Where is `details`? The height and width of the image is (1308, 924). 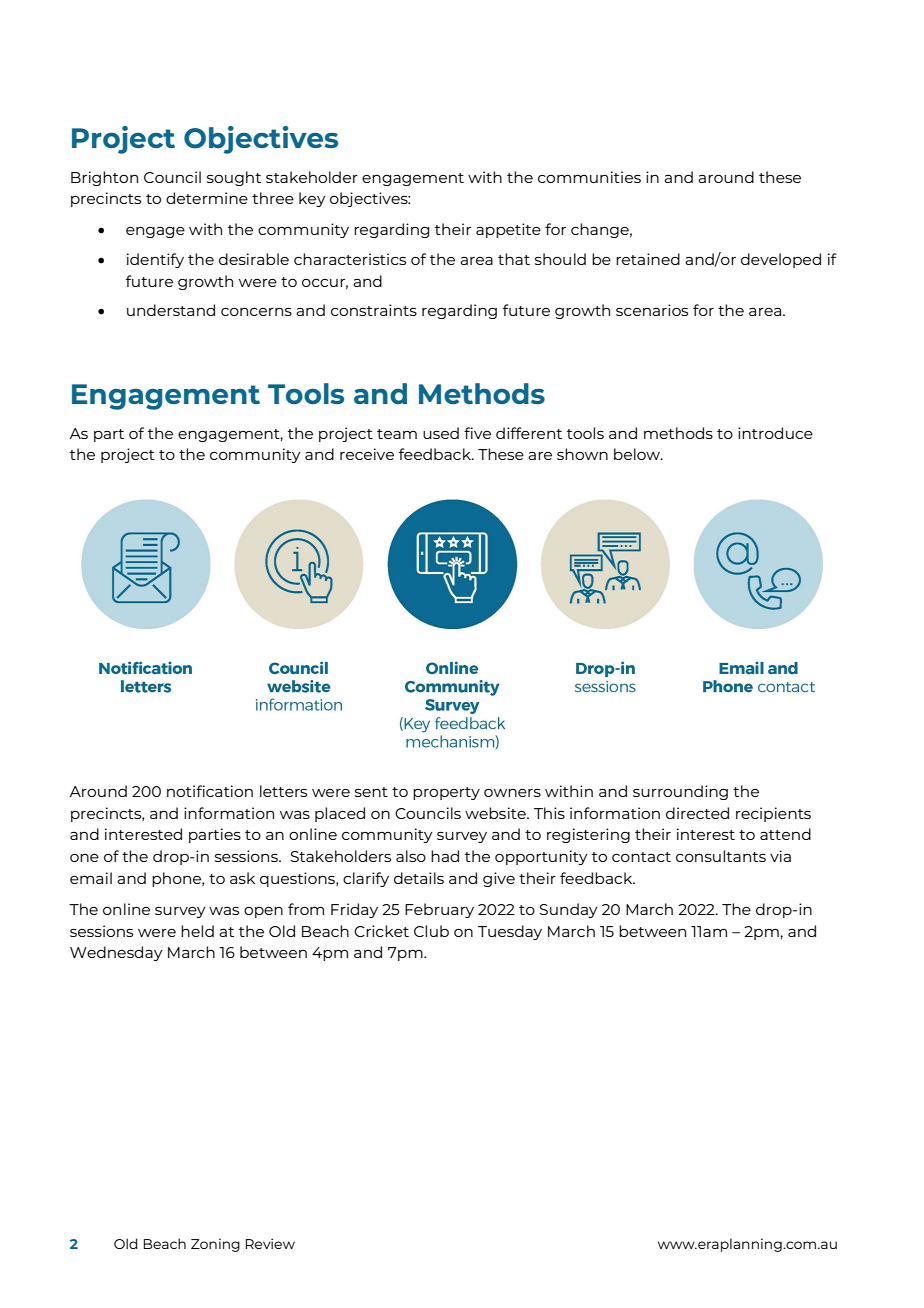 details is located at coordinates (419, 878).
